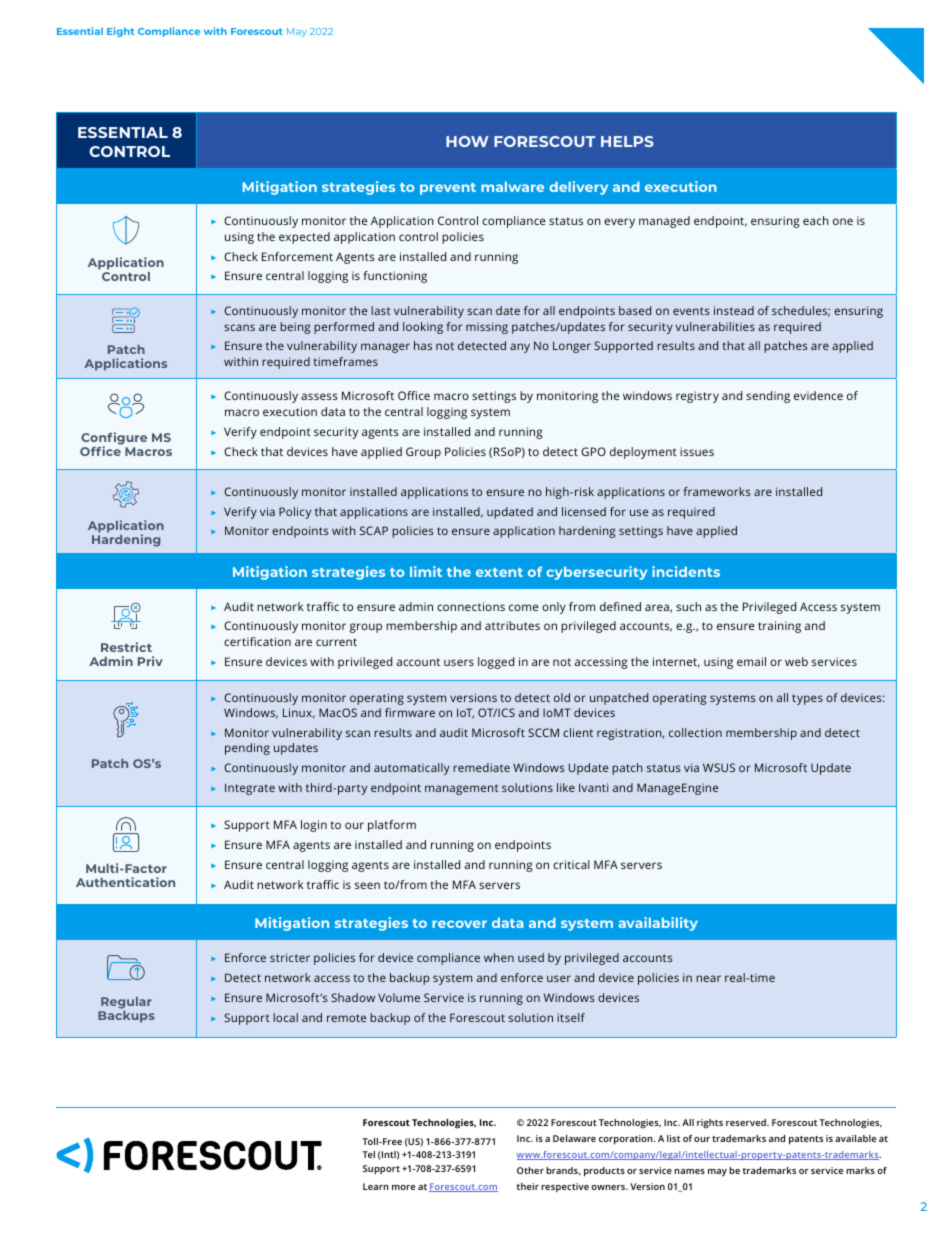 Image resolution: width=952 pixels, height=1233 pixels. Describe the element at coordinates (768, 397) in the screenshot. I see `sending` at that location.
